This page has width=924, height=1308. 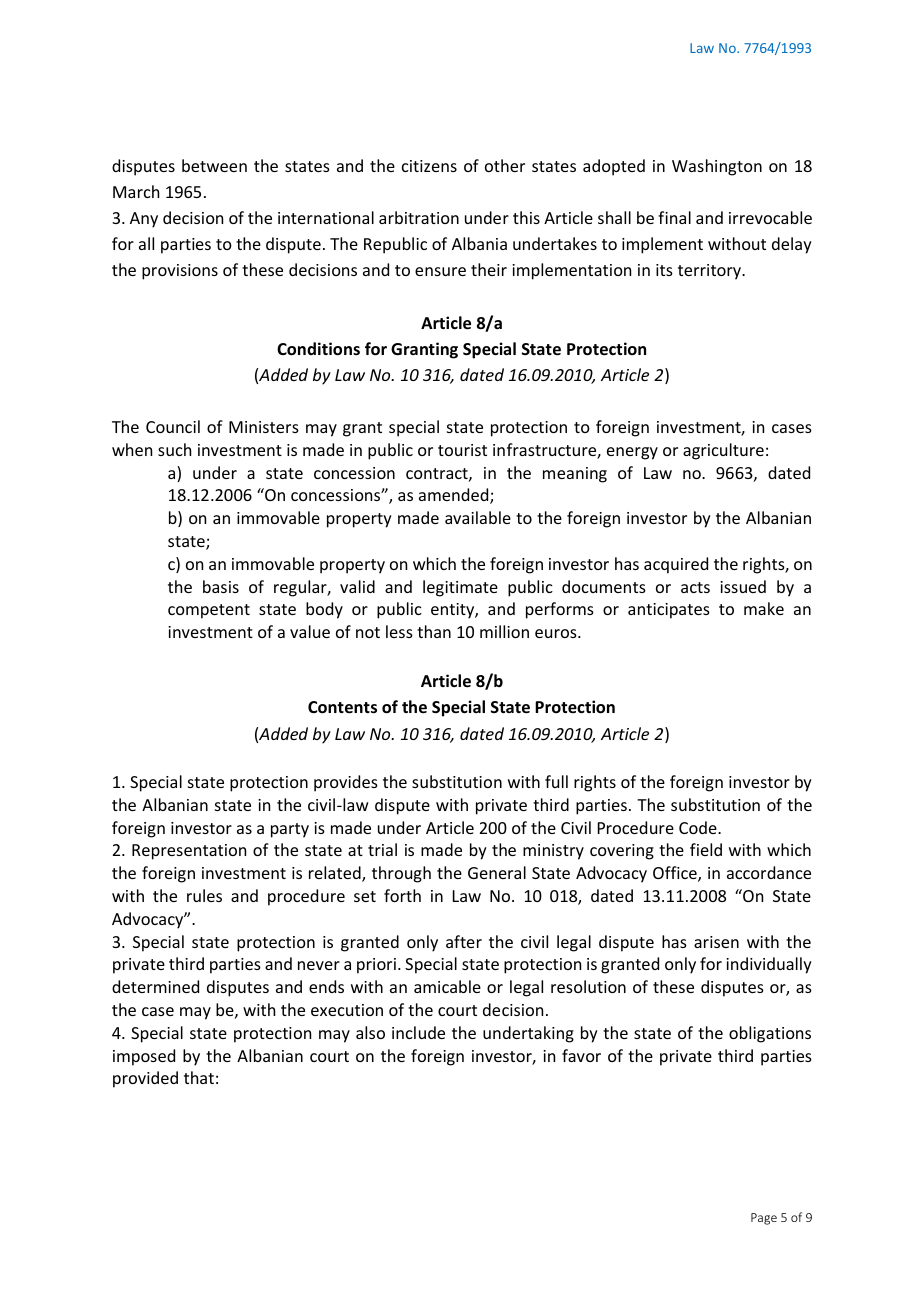 I want to click on that, so click(x=199, y=1077).
